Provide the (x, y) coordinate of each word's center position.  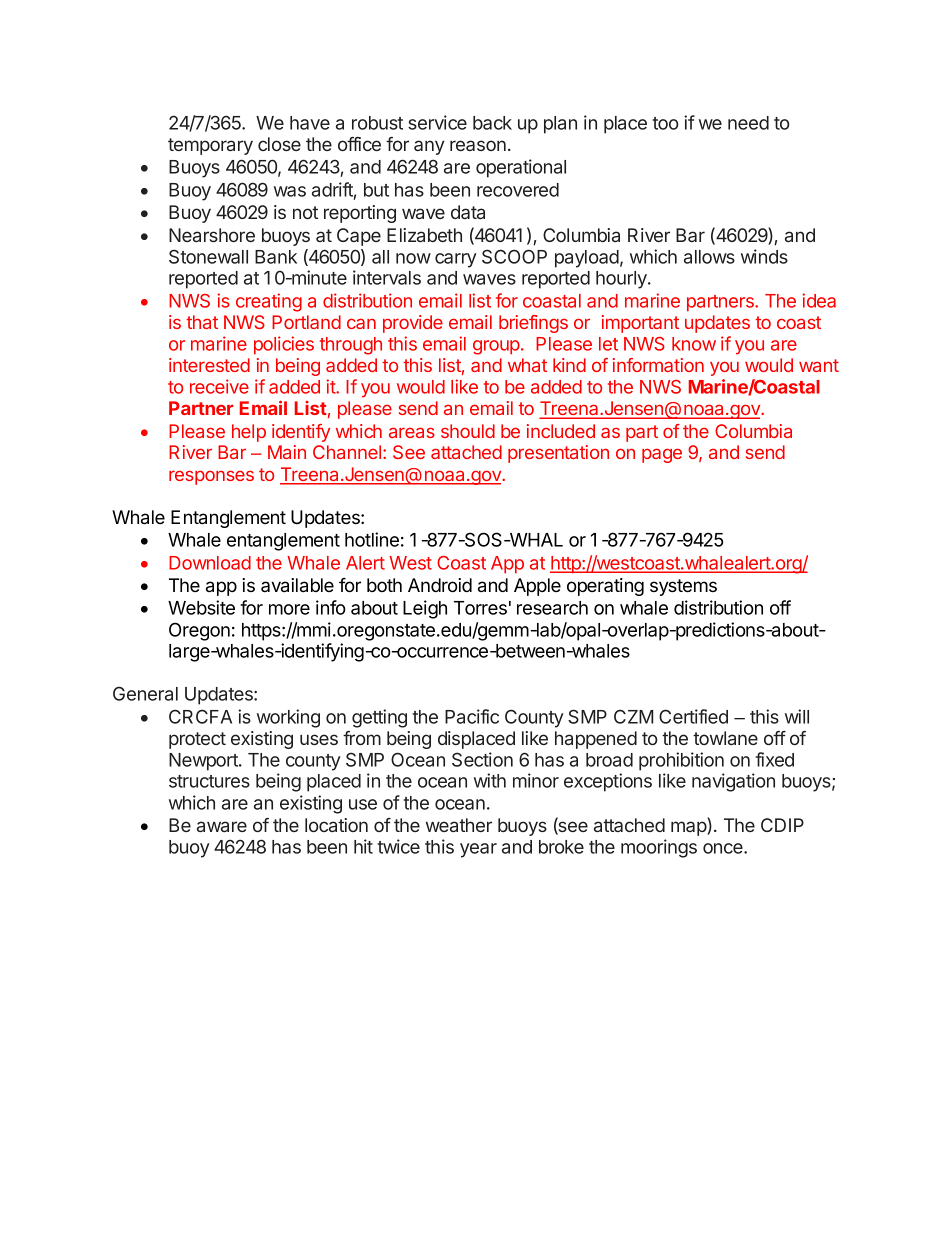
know (694, 344)
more (289, 609)
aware (222, 826)
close (279, 144)
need (748, 123)
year (478, 850)
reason (478, 145)
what (527, 365)
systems (683, 587)
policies (284, 345)
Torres (480, 608)
